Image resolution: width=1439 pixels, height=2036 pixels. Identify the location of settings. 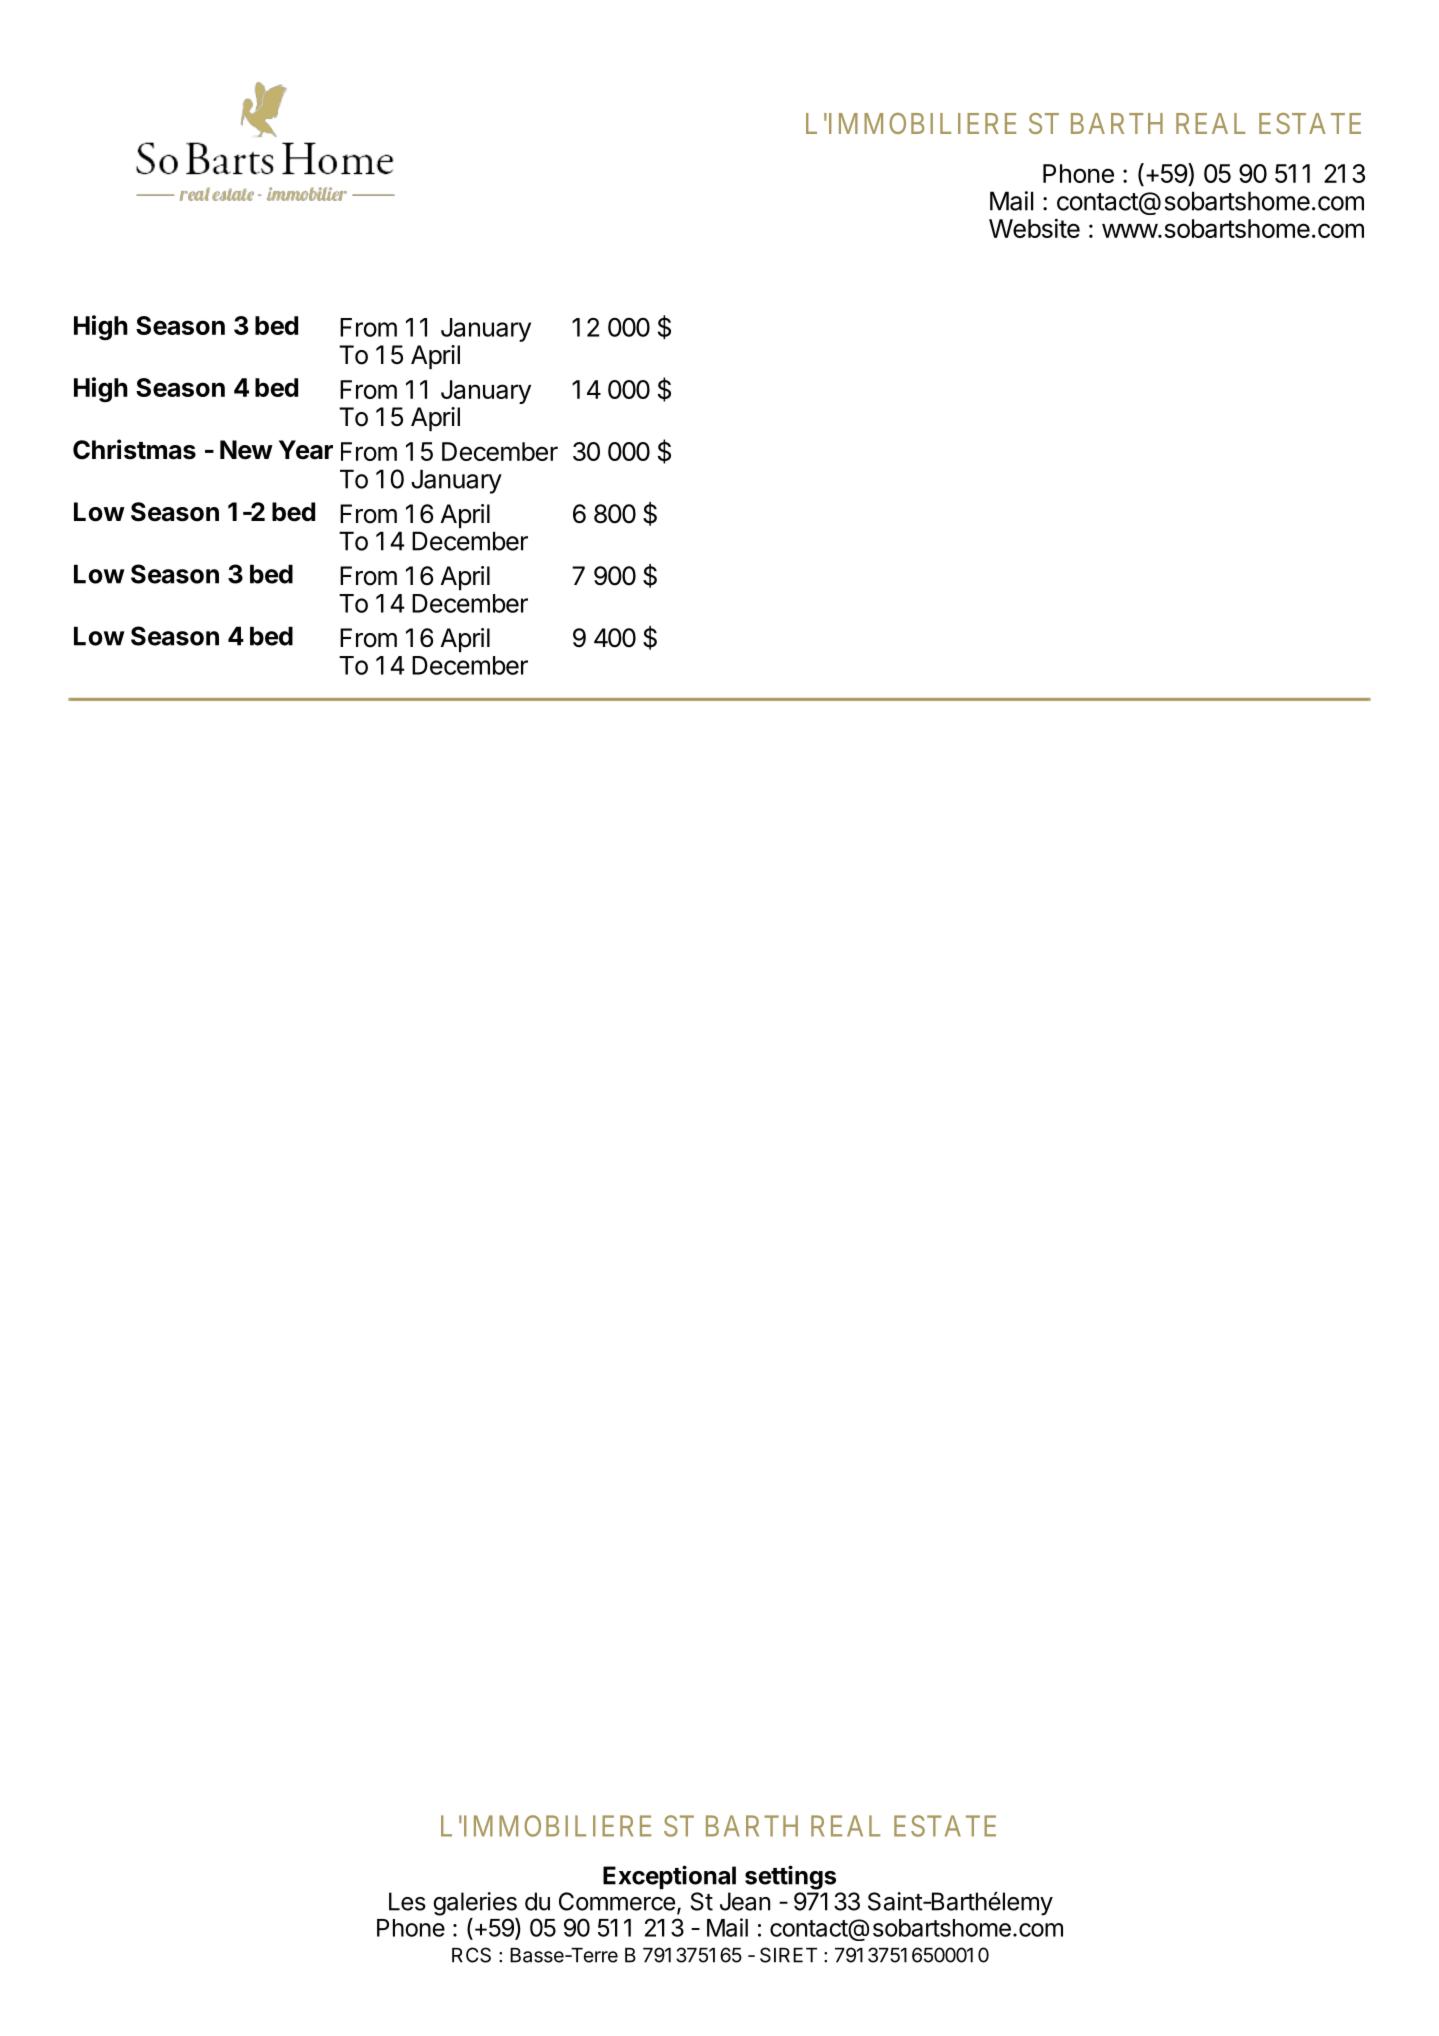
(790, 1877).
